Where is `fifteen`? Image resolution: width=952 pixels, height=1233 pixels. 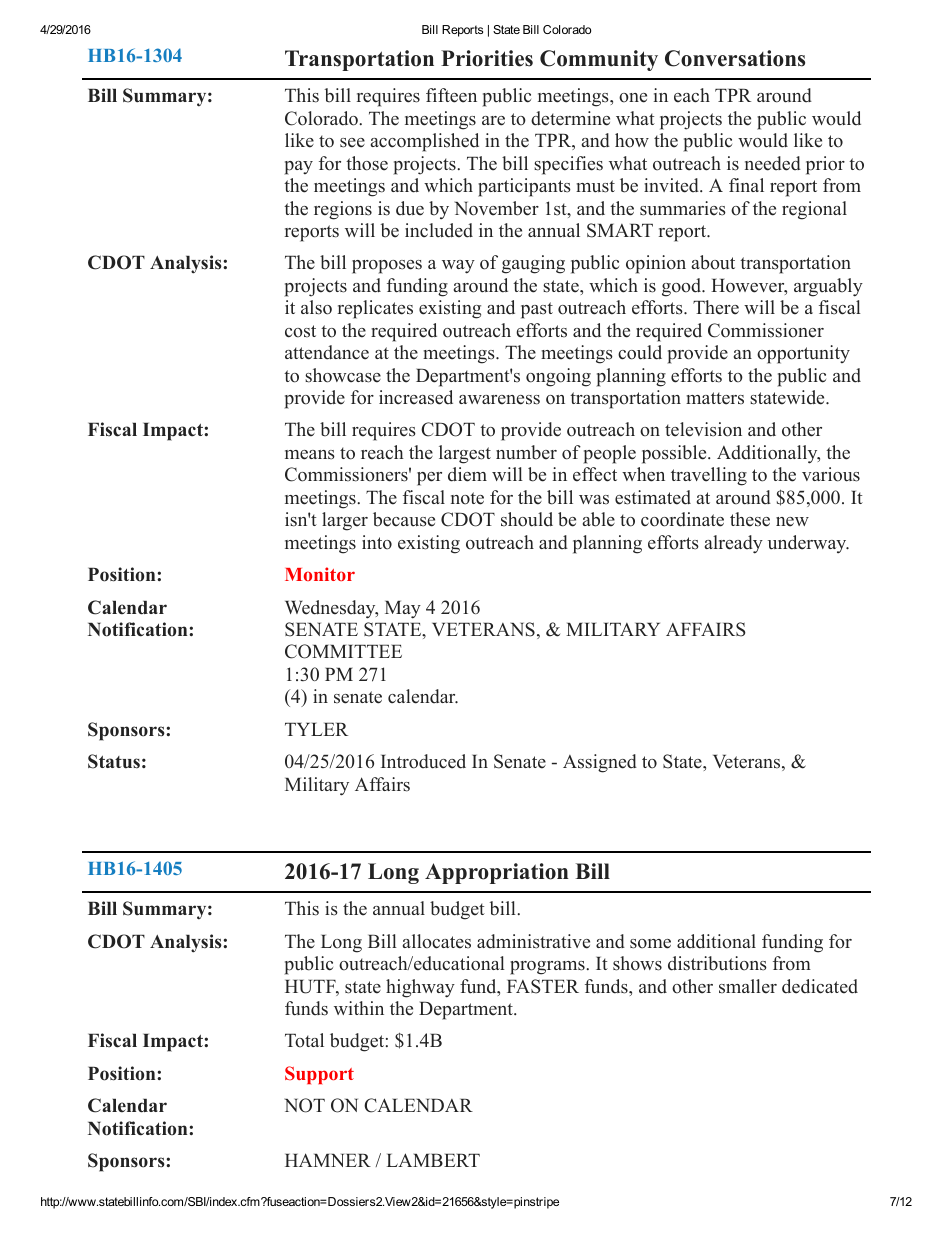
fifteen is located at coordinates (451, 95).
